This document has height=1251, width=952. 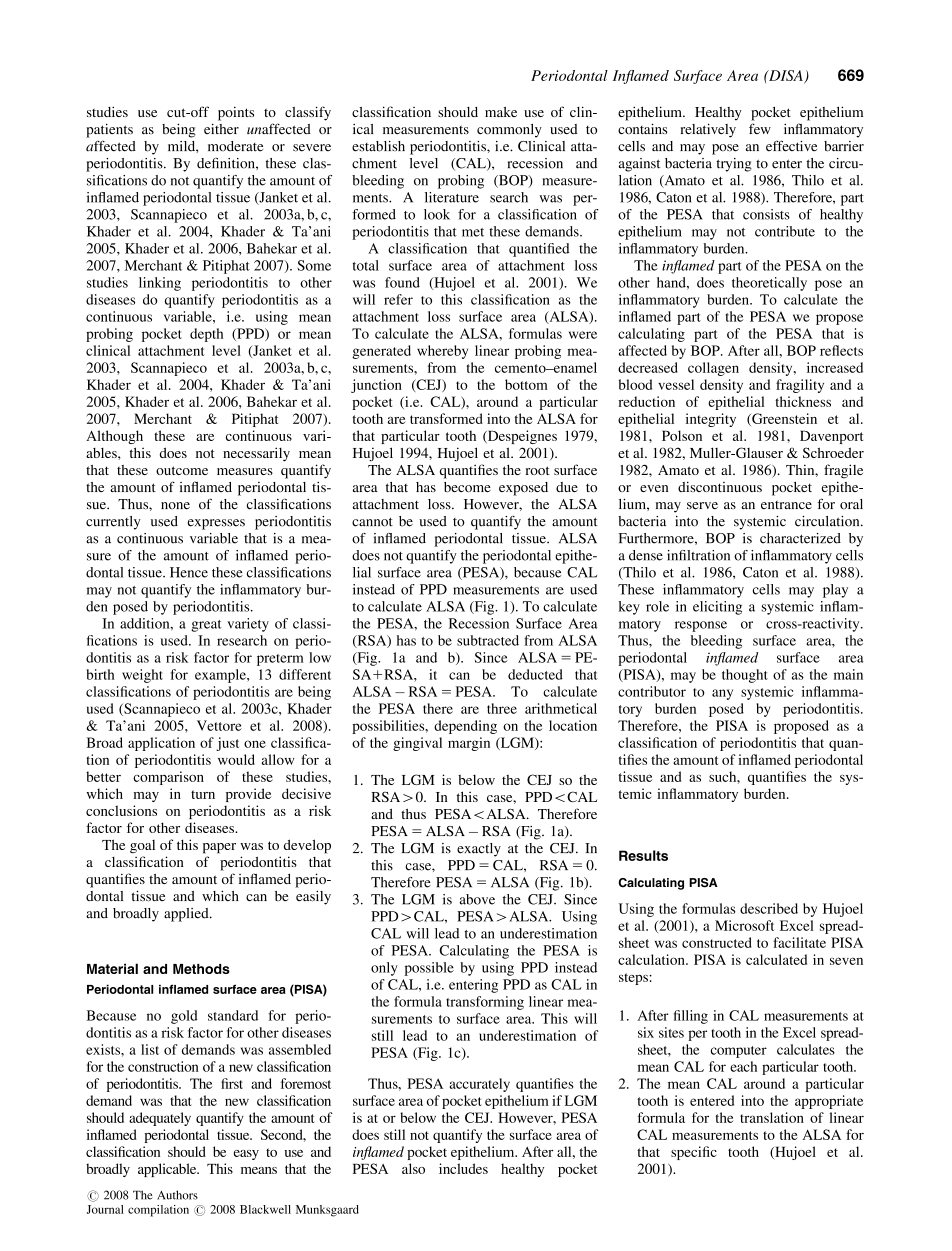 What do you see at coordinates (168, 1170) in the document?
I see `applicable` at bounding box center [168, 1170].
